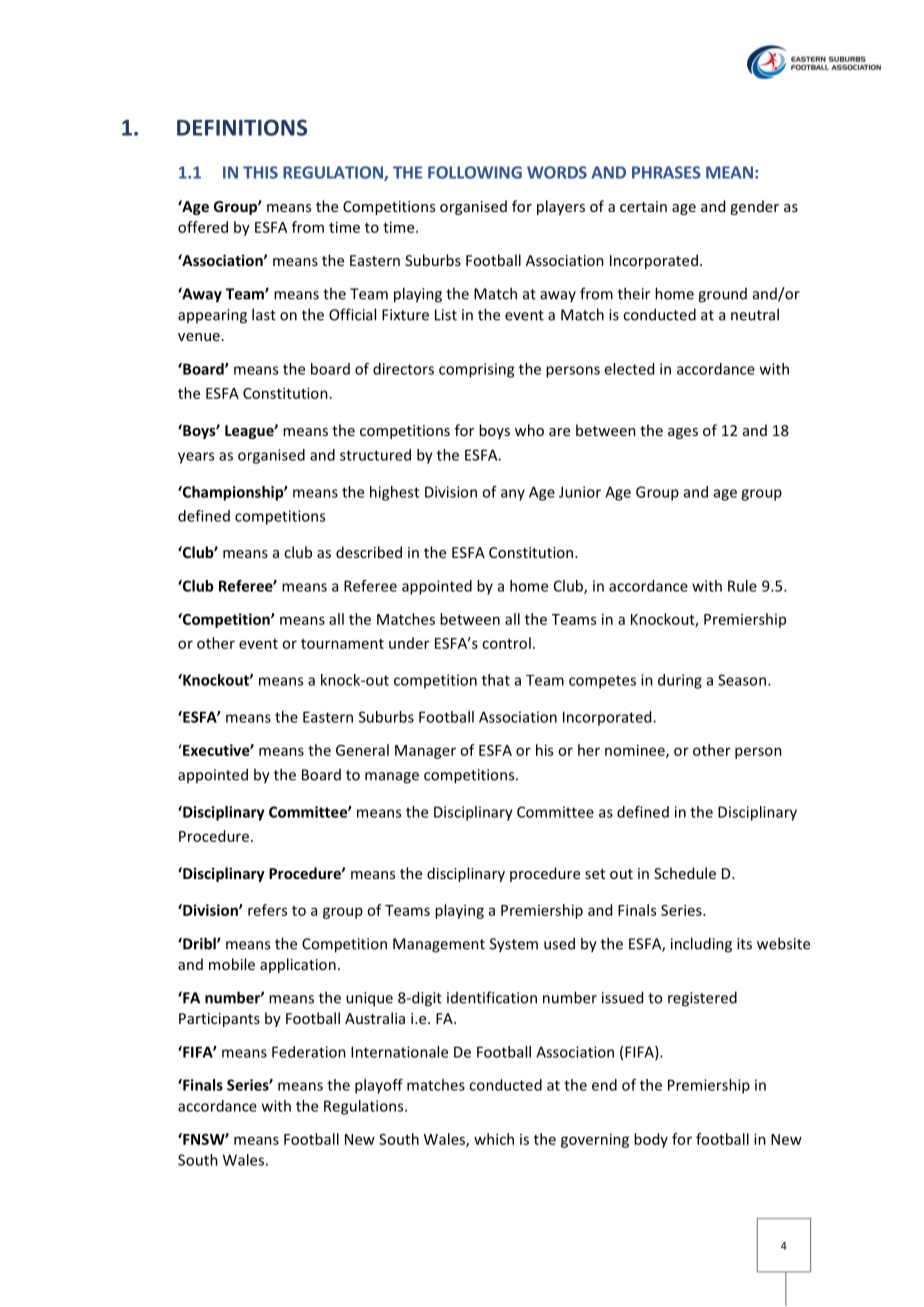 The height and width of the screenshot is (1307, 924). Describe the element at coordinates (267, 910) in the screenshot. I see `refers` at that location.
